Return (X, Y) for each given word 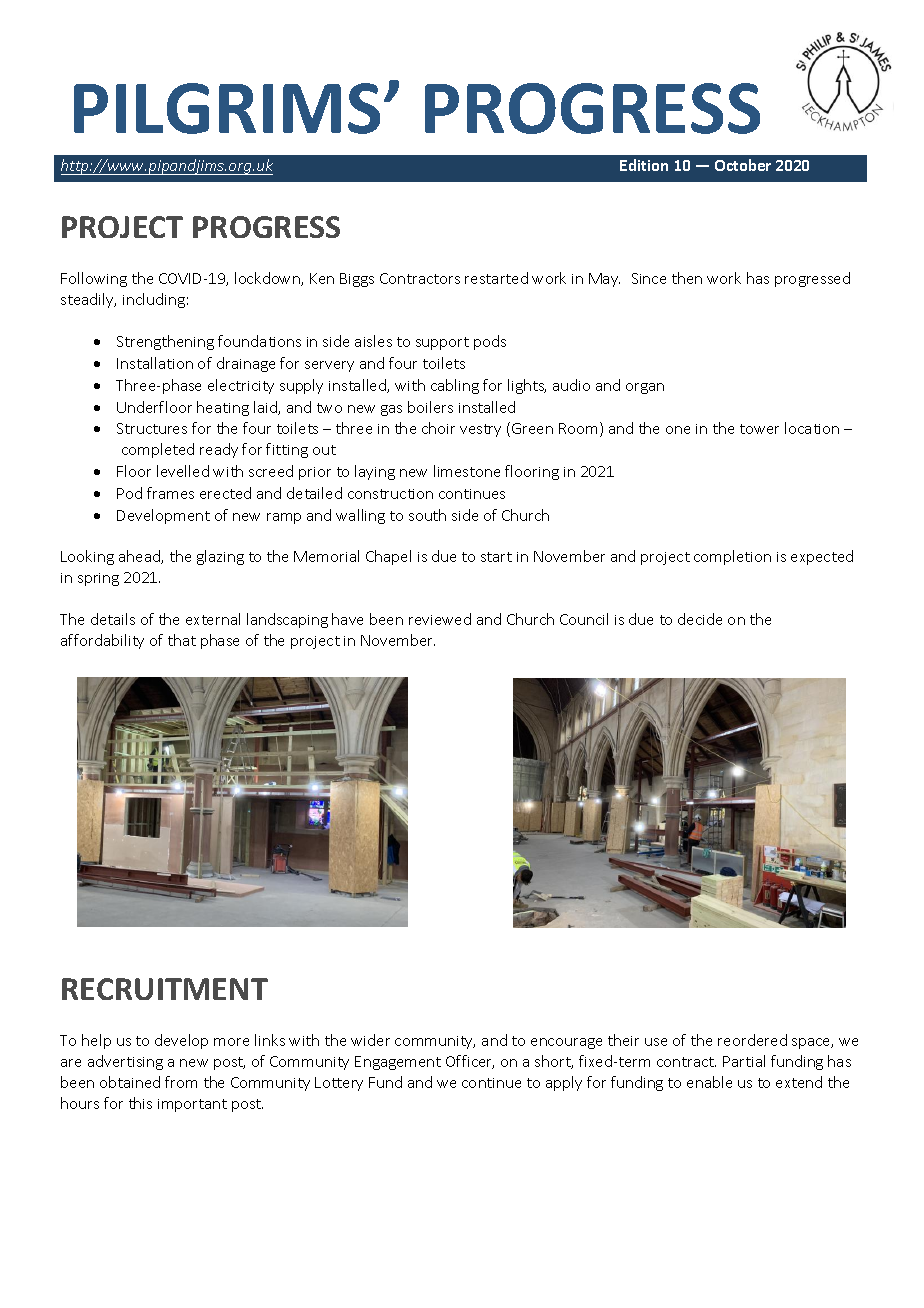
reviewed (440, 619)
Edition (644, 165)
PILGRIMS (227, 108)
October (743, 165)
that (182, 640)
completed (158, 450)
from (181, 1082)
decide (700, 619)
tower (759, 429)
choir (438, 428)
